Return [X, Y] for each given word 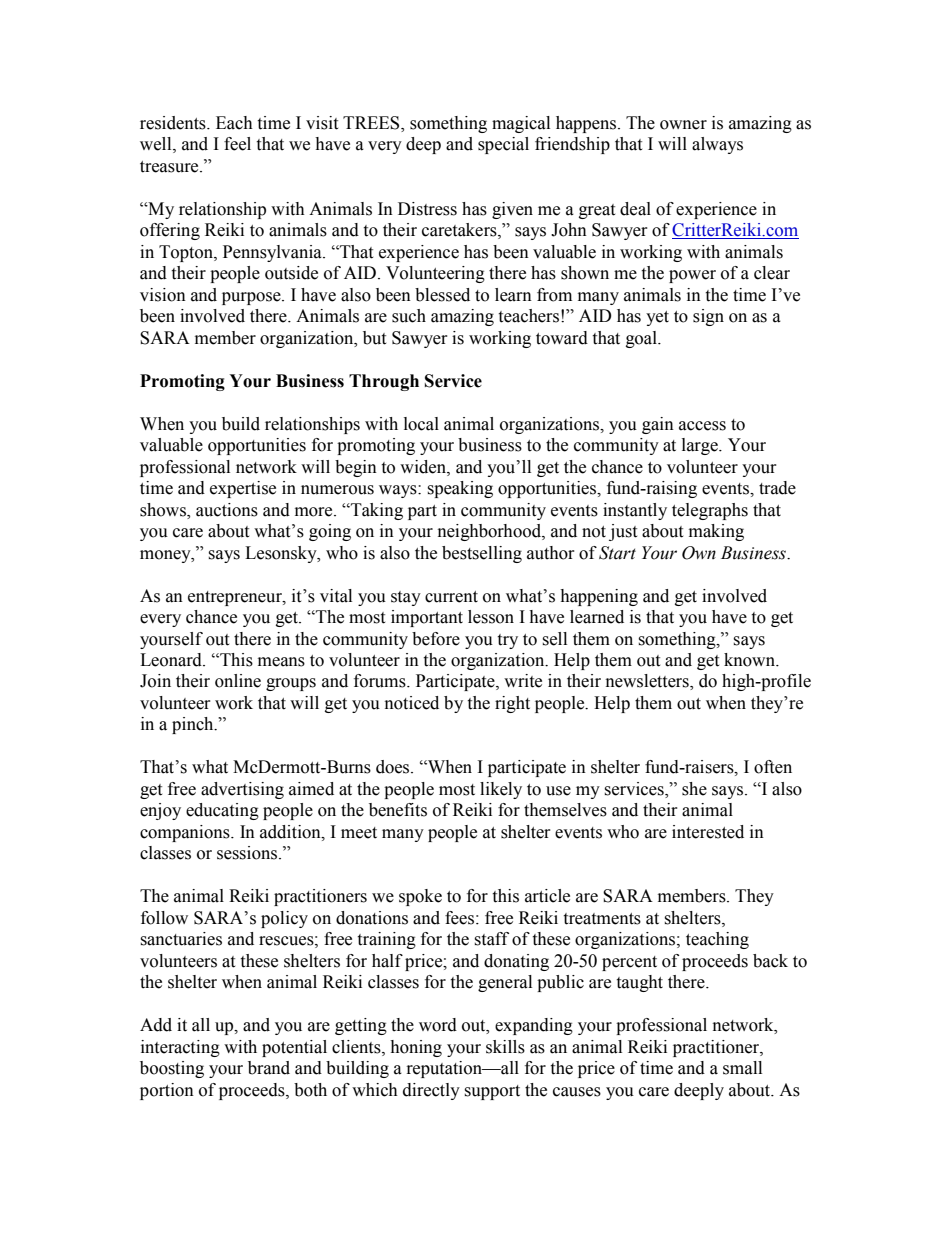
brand [269, 1068]
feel [237, 144]
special [503, 145]
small [742, 1068]
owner [683, 125]
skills [505, 1047]
